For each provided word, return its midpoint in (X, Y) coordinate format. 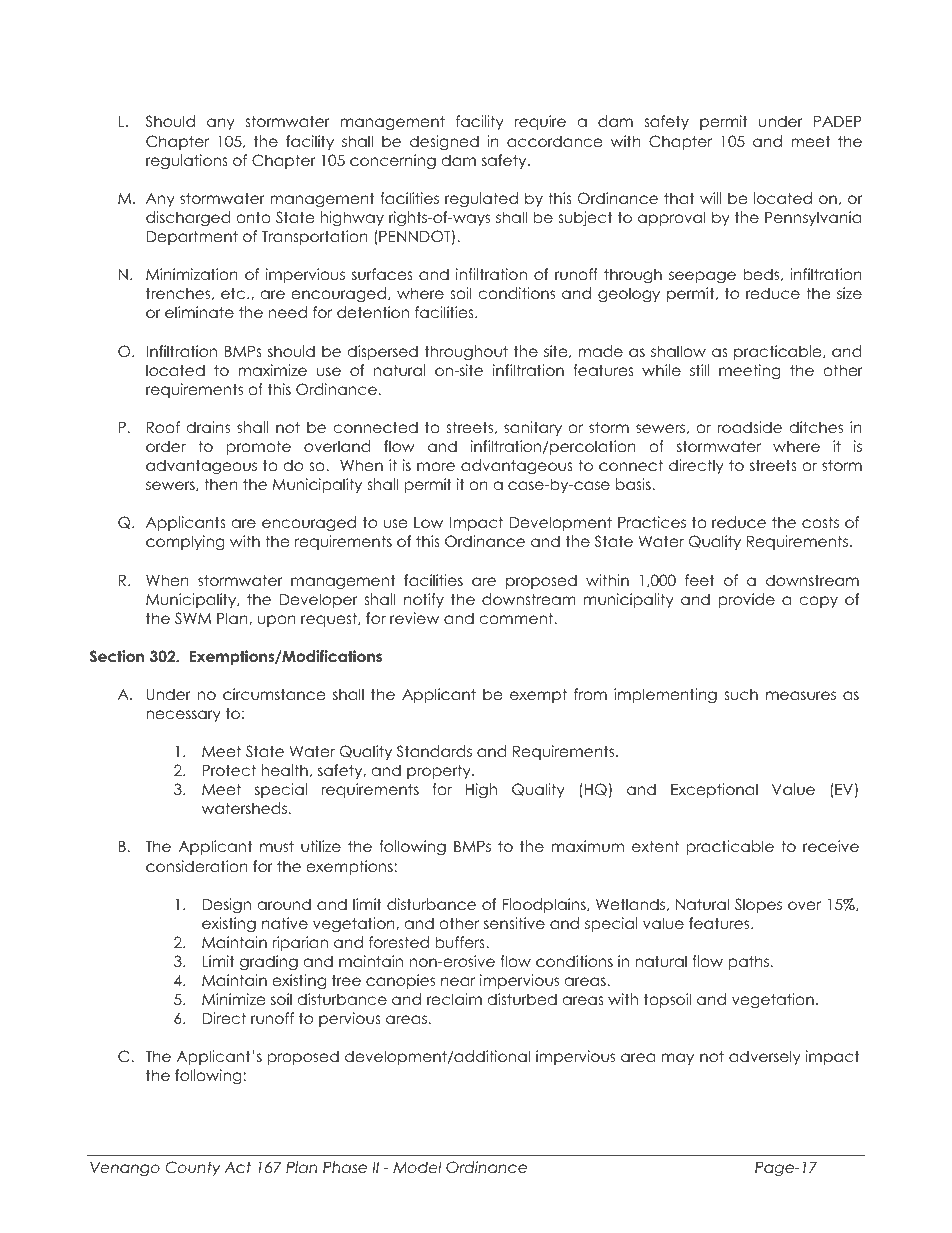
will (710, 198)
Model (417, 1167)
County (192, 1168)
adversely (765, 1057)
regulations (187, 162)
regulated (481, 200)
